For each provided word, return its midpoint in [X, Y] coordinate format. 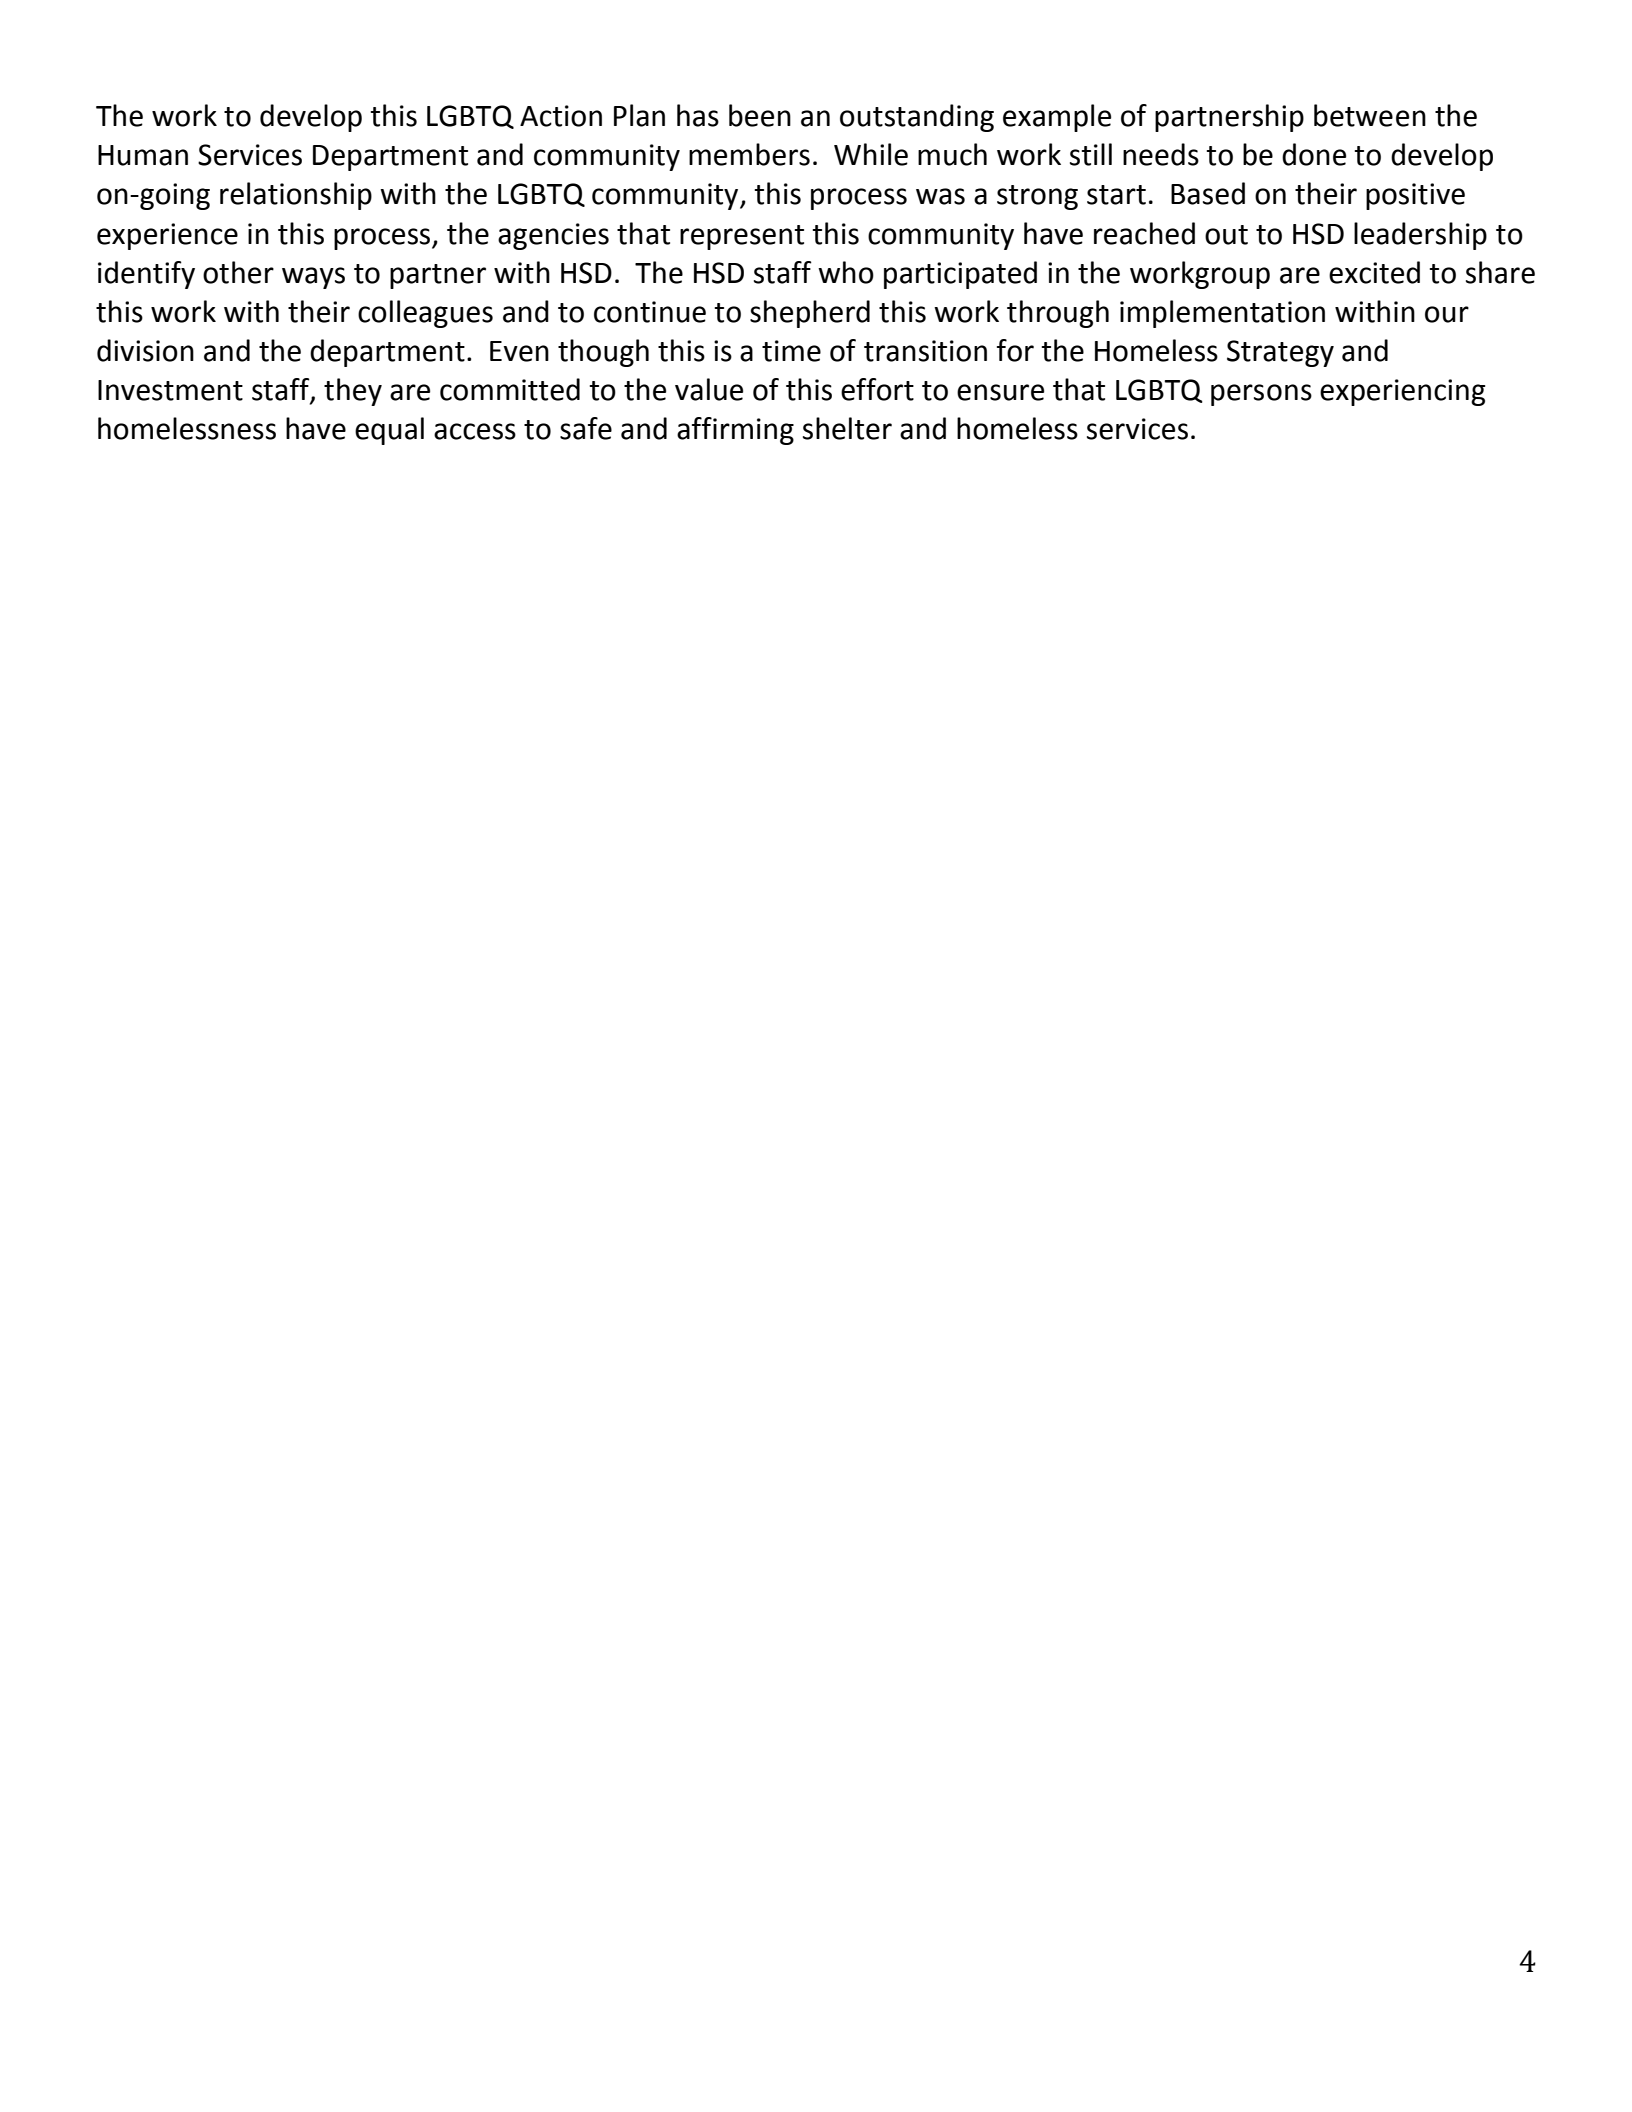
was [940, 196]
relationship [296, 196]
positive [1415, 196]
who [846, 272]
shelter [847, 428]
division [145, 350]
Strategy [1280, 353]
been [760, 115]
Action [561, 116]
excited [1374, 272]
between [1370, 115]
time [791, 351]
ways [313, 278]
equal [389, 431]
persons [1261, 395]
